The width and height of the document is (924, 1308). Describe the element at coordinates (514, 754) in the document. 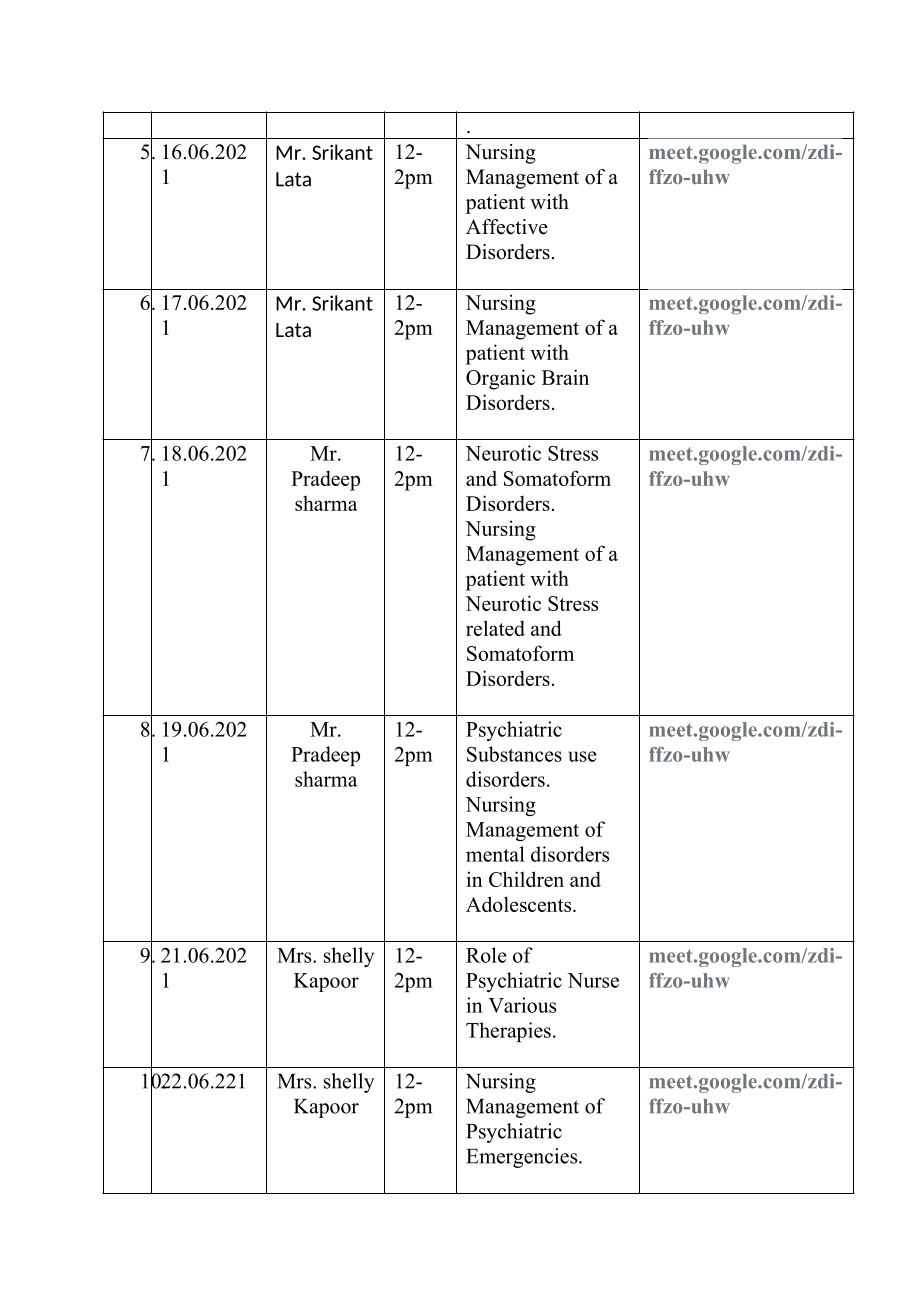

I see `Substances` at that location.
